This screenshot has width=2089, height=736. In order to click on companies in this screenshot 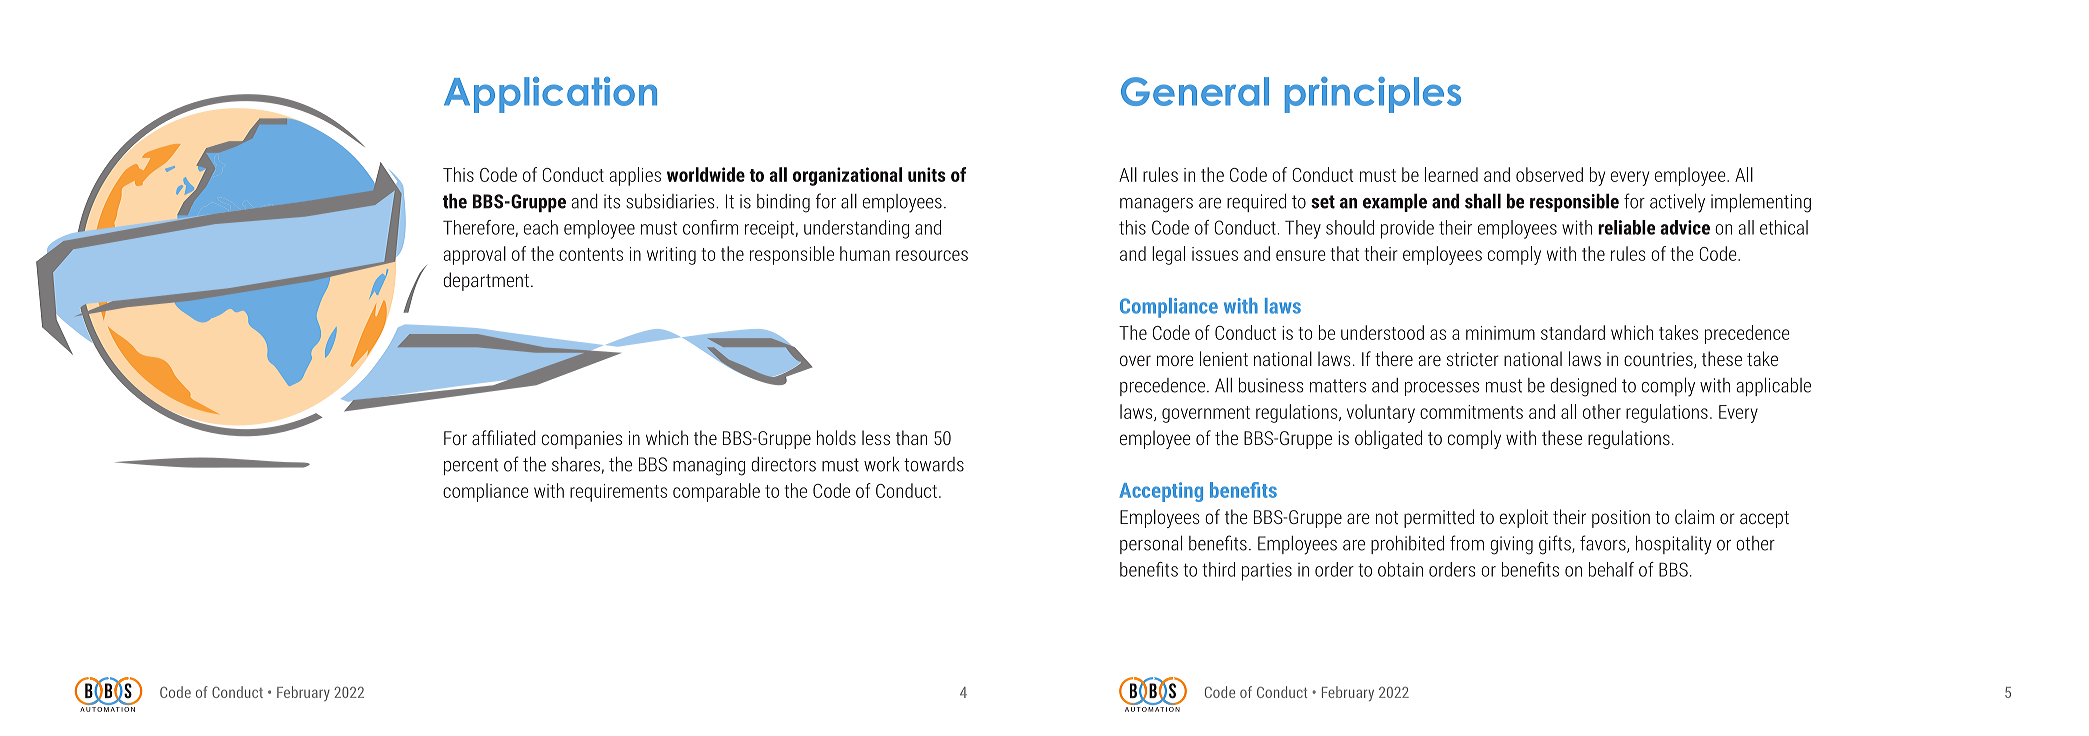, I will do `click(582, 440)`.
